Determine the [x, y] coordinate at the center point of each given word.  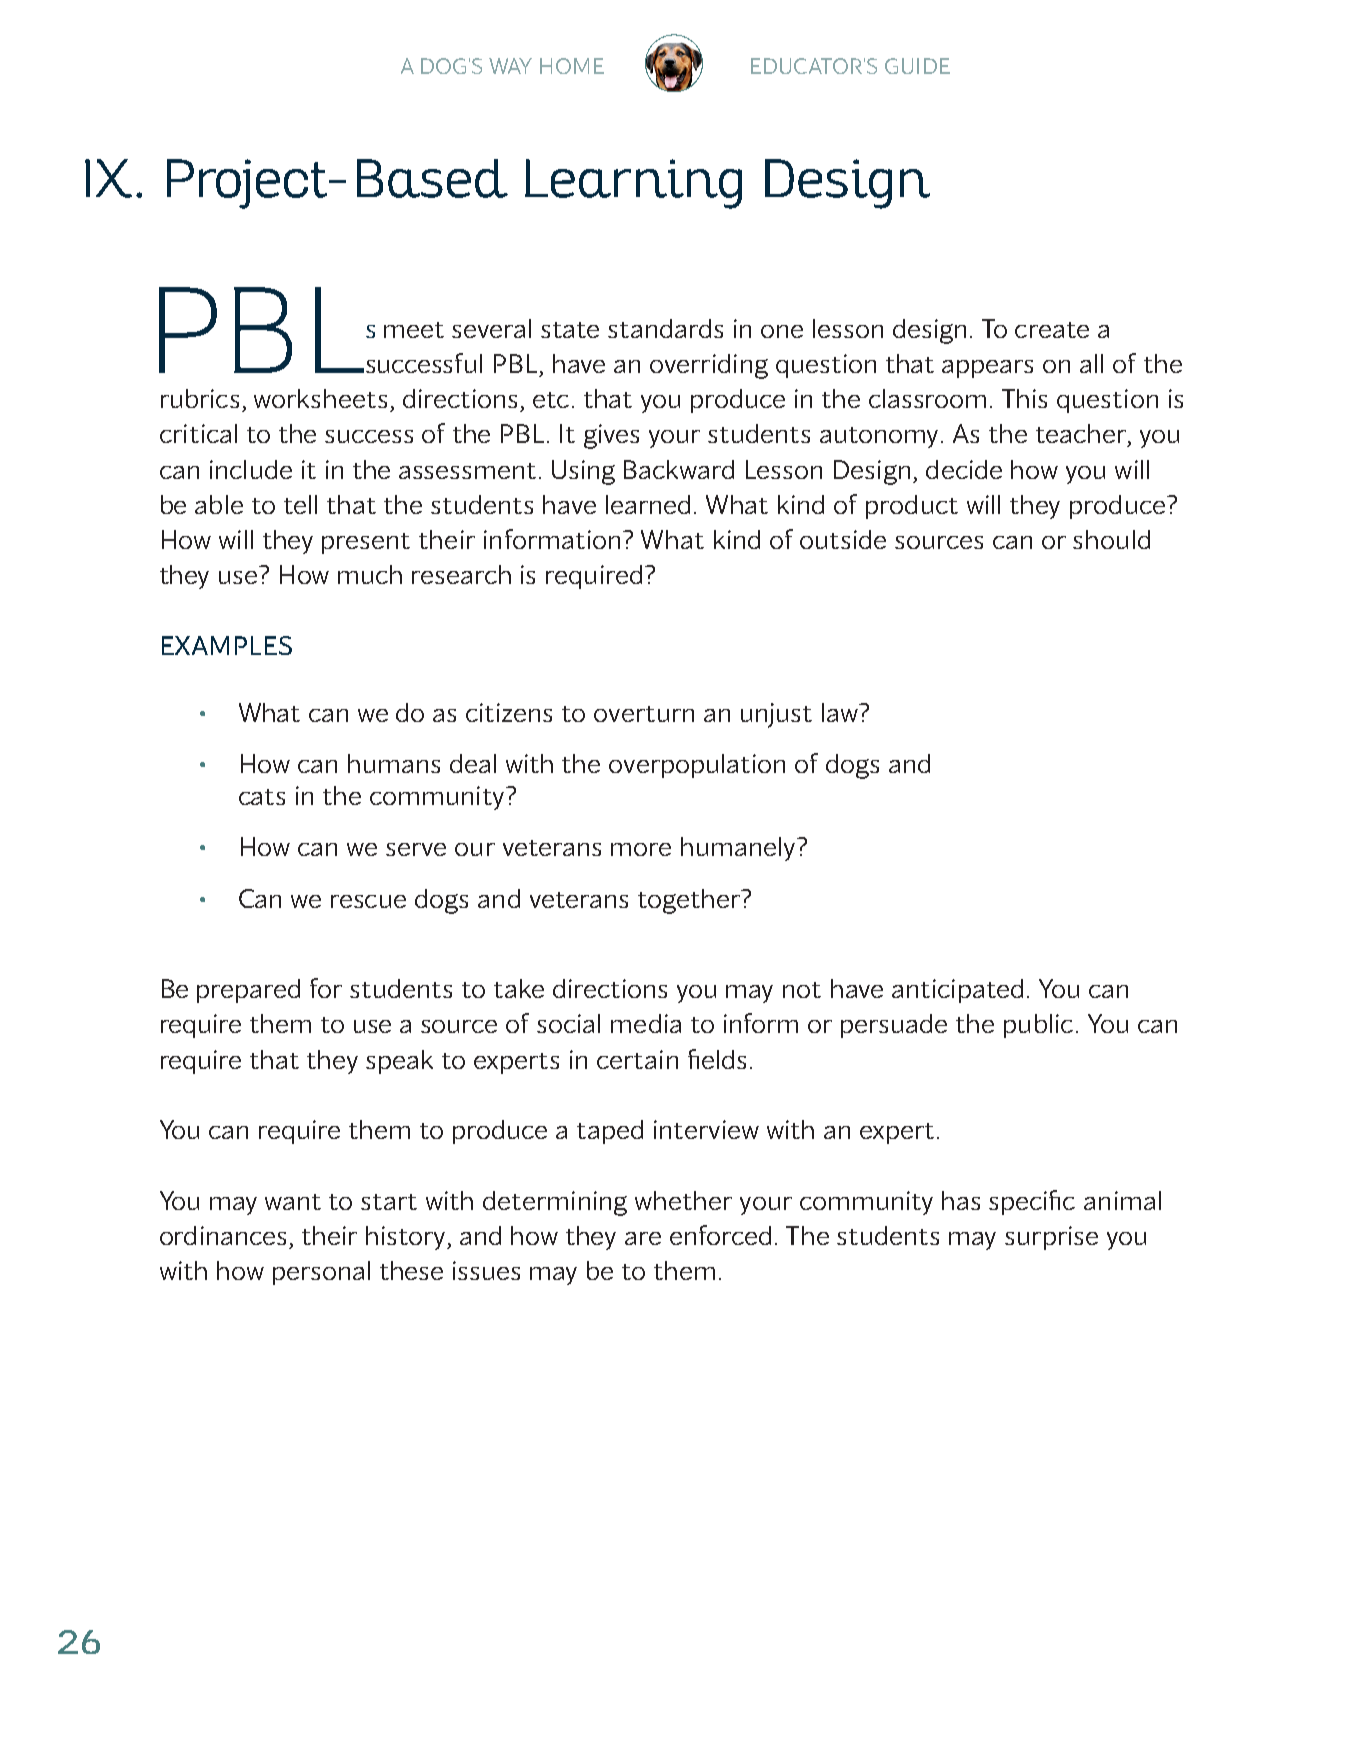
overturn [644, 714]
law [841, 712]
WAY [510, 66]
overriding [709, 366]
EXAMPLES [227, 645]
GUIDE [917, 66]
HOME [572, 66]
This [1024, 398]
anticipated [957, 991]
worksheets [320, 398]
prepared [248, 991]
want [293, 1202]
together [690, 901]
